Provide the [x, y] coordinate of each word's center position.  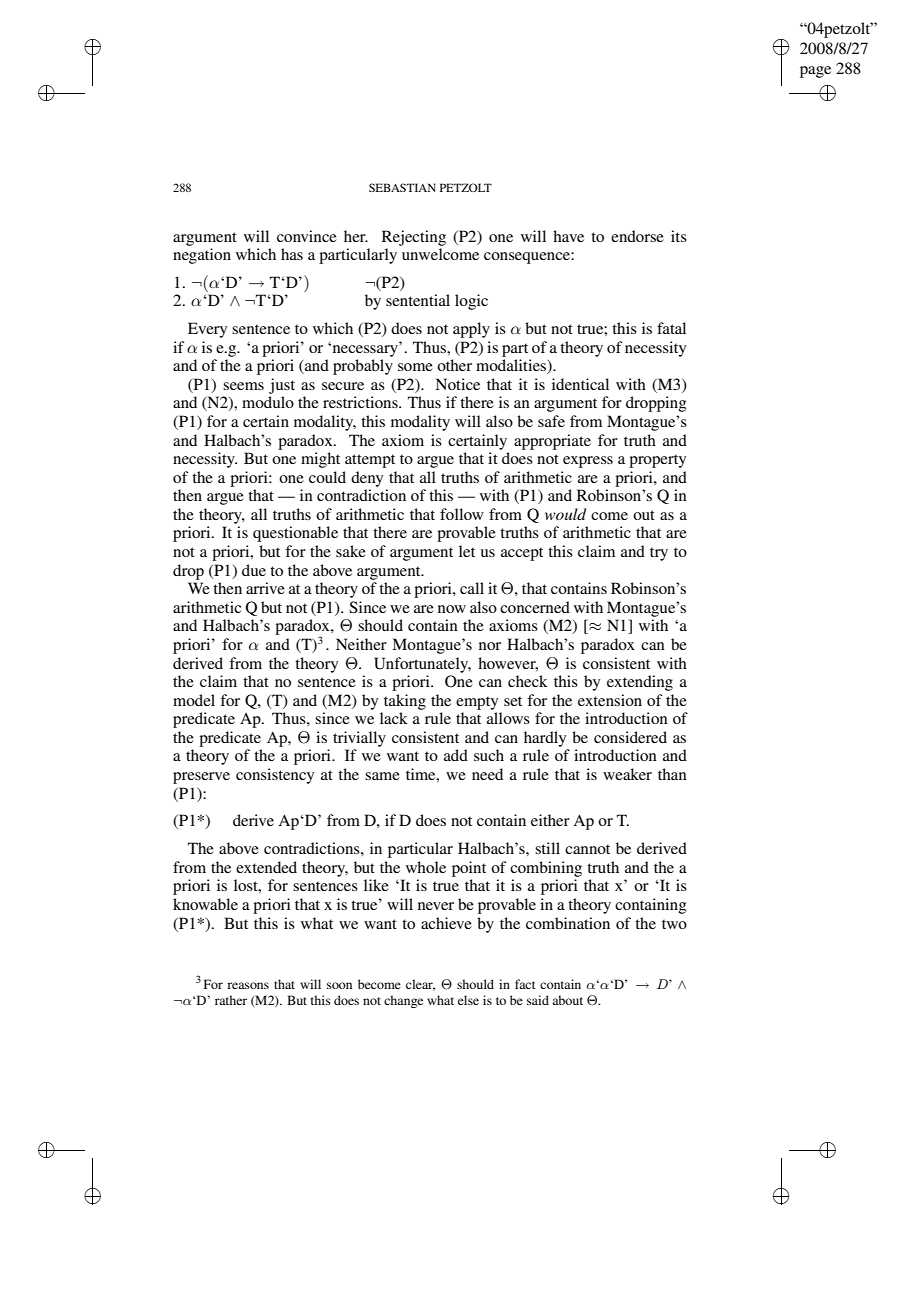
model [194, 700]
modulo [268, 402]
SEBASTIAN [402, 187]
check [528, 681]
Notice [457, 384]
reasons [248, 985]
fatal [671, 328]
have [568, 236]
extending [640, 683]
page [815, 72]
